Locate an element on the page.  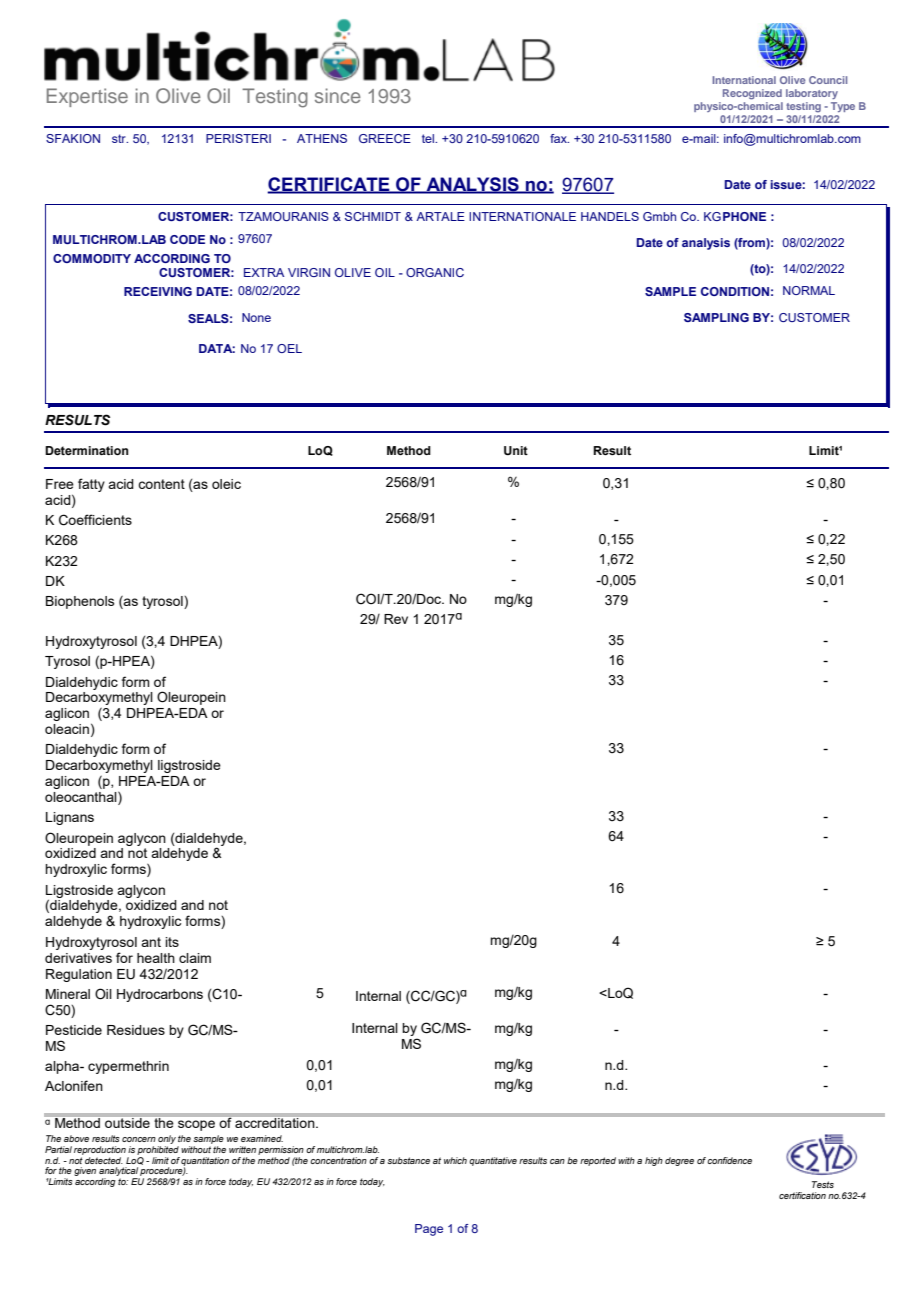
degree is located at coordinates (679, 1161).
